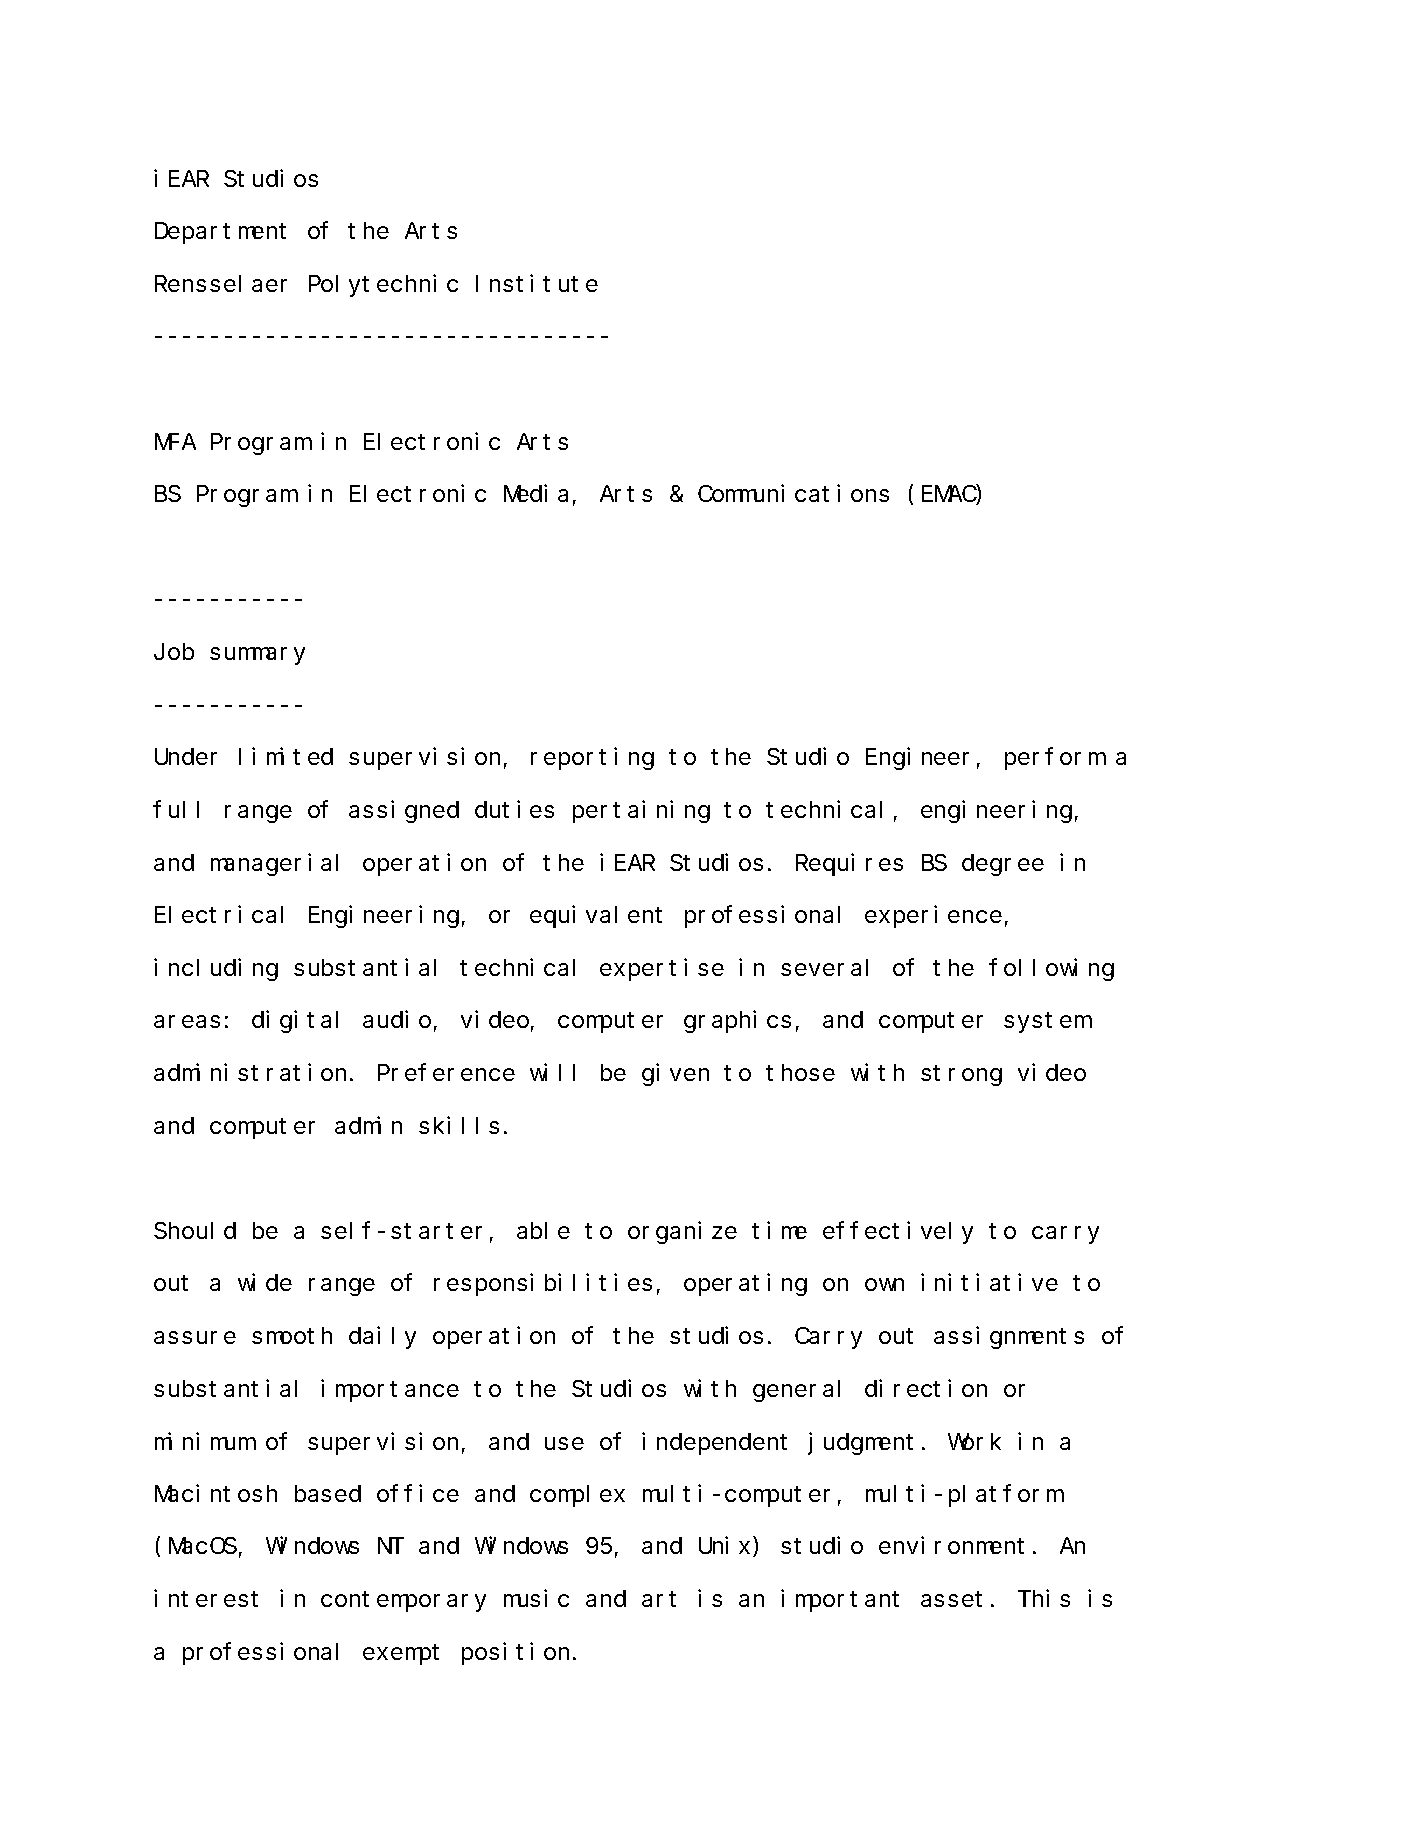 The height and width of the screenshot is (1839, 1421). What do you see at coordinates (537, 283) in the screenshot?
I see `Institute` at bounding box center [537, 283].
